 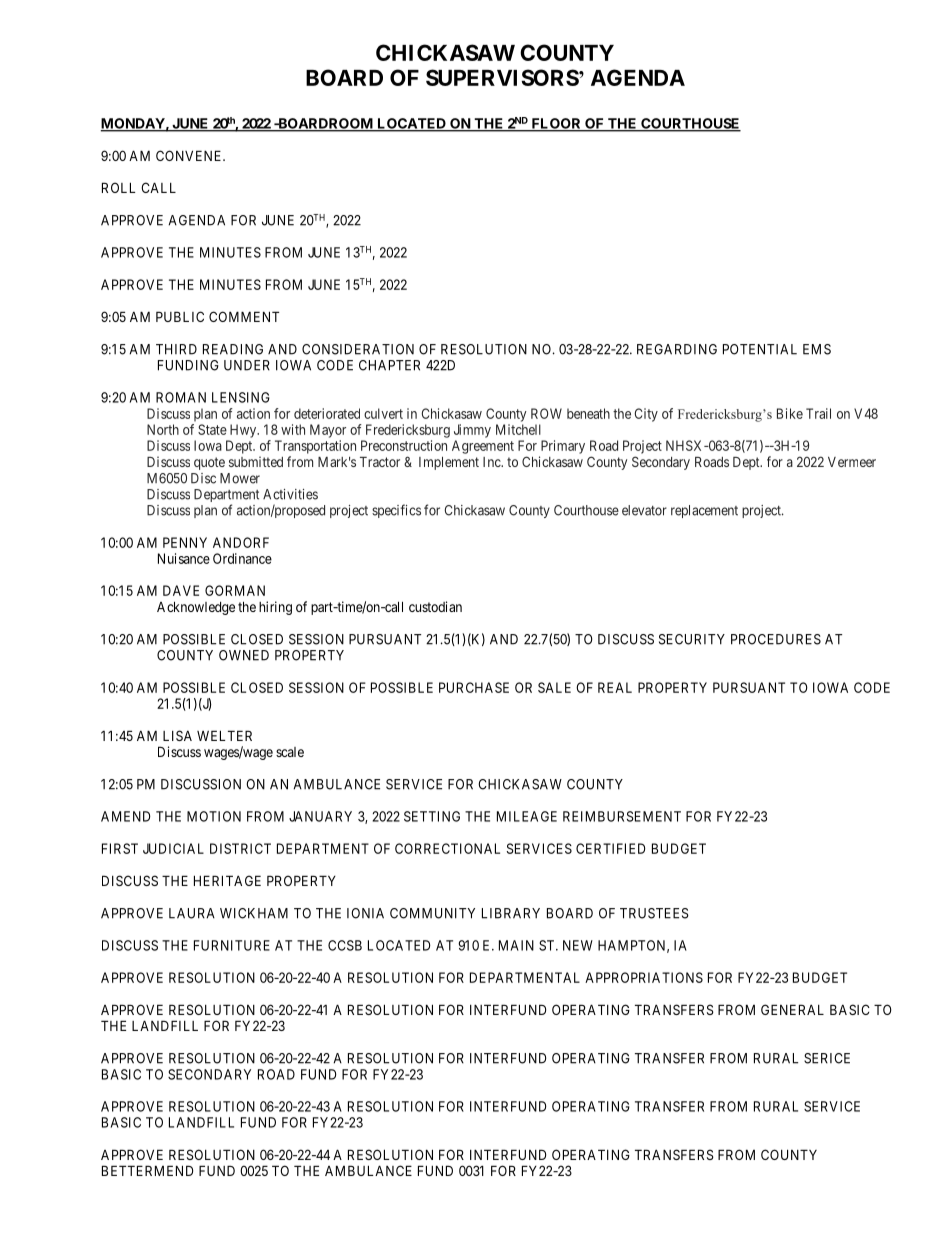 I want to click on WELTER, so click(x=224, y=735).
